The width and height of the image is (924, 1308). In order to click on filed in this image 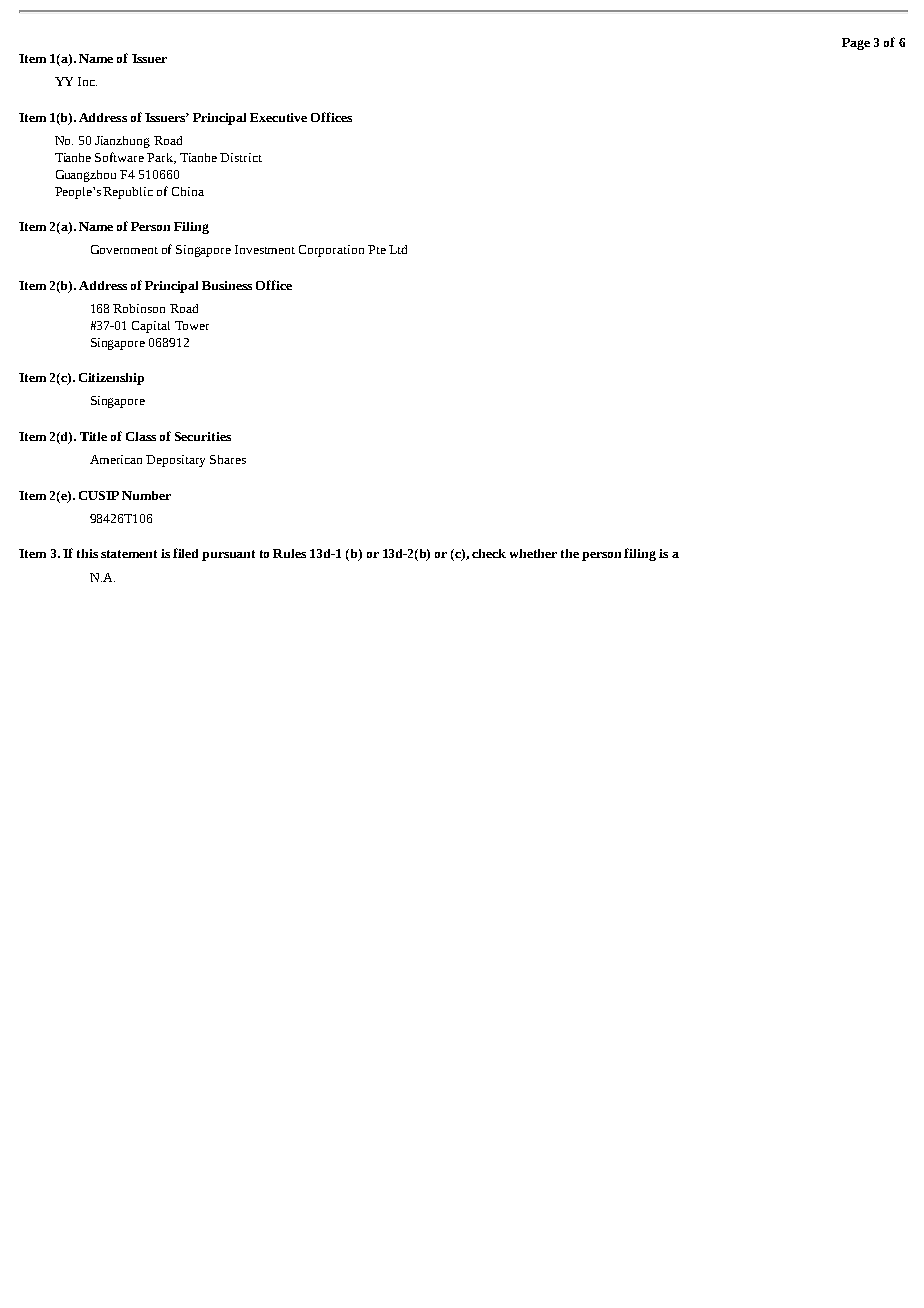, I will do `click(185, 553)`.
